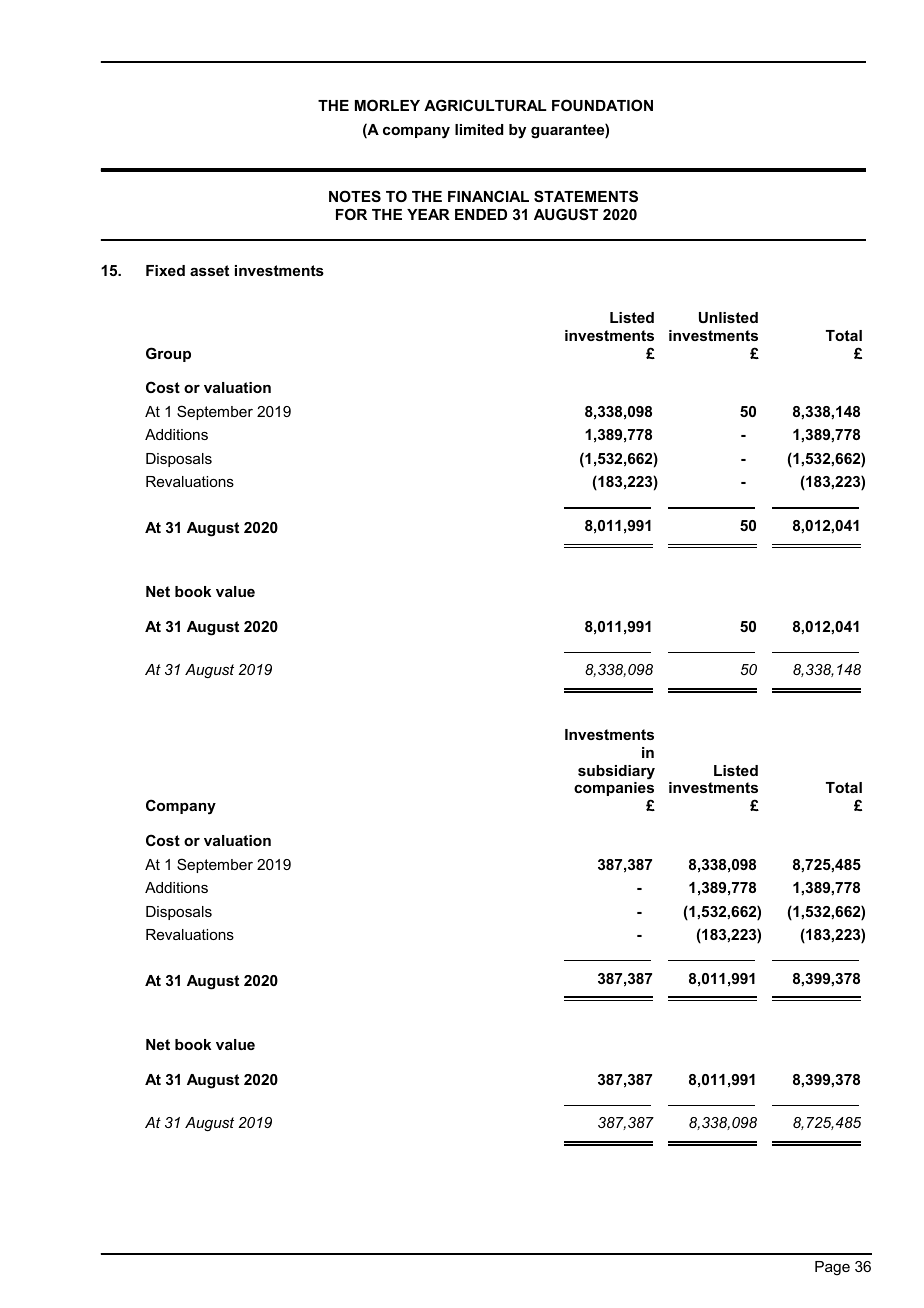 The height and width of the screenshot is (1308, 924). I want to click on subsidiary, so click(616, 772).
